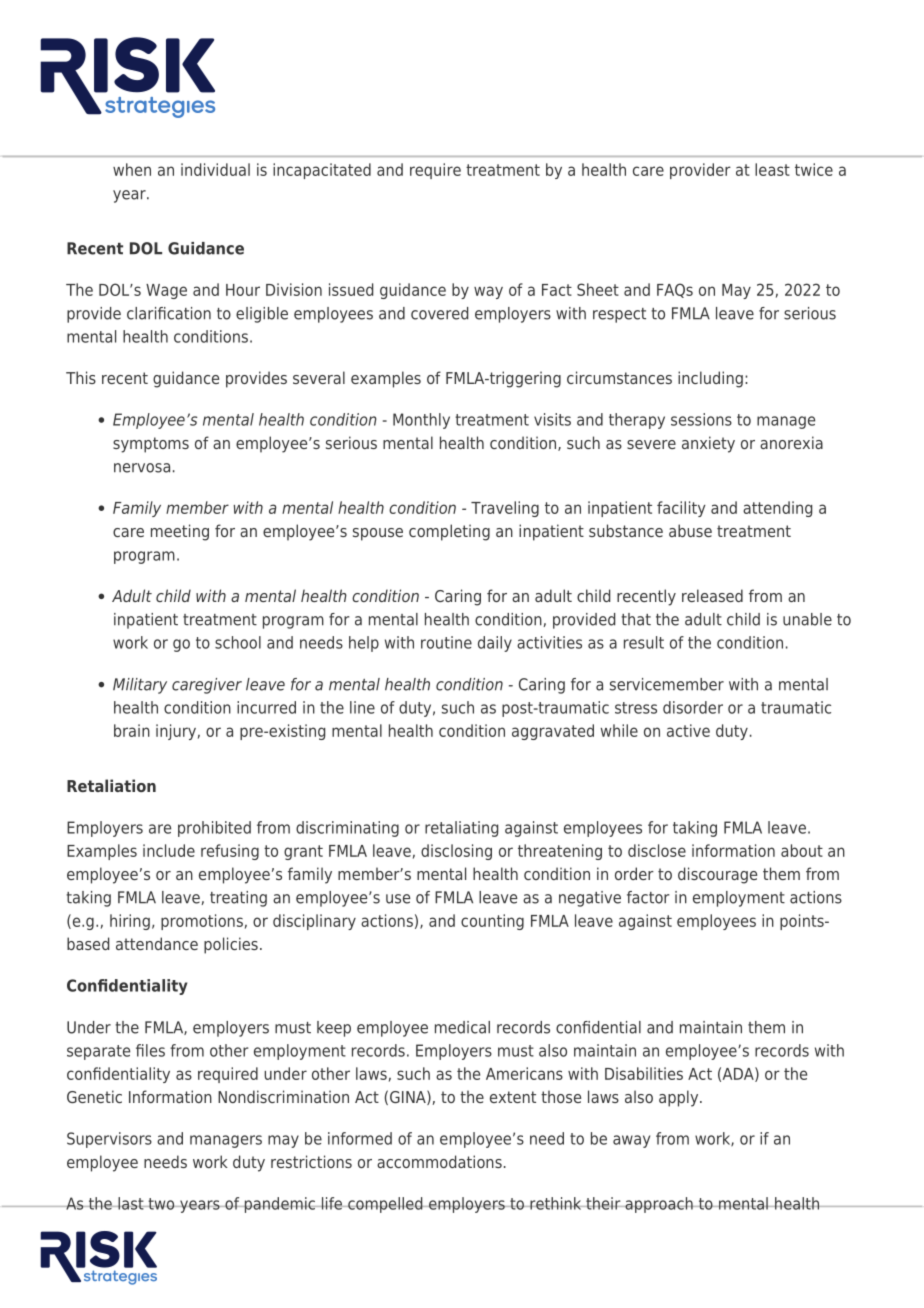 Image resolution: width=924 pixels, height=1308 pixels. Describe the element at coordinates (461, 829) in the page. I see `retaliating` at that location.
